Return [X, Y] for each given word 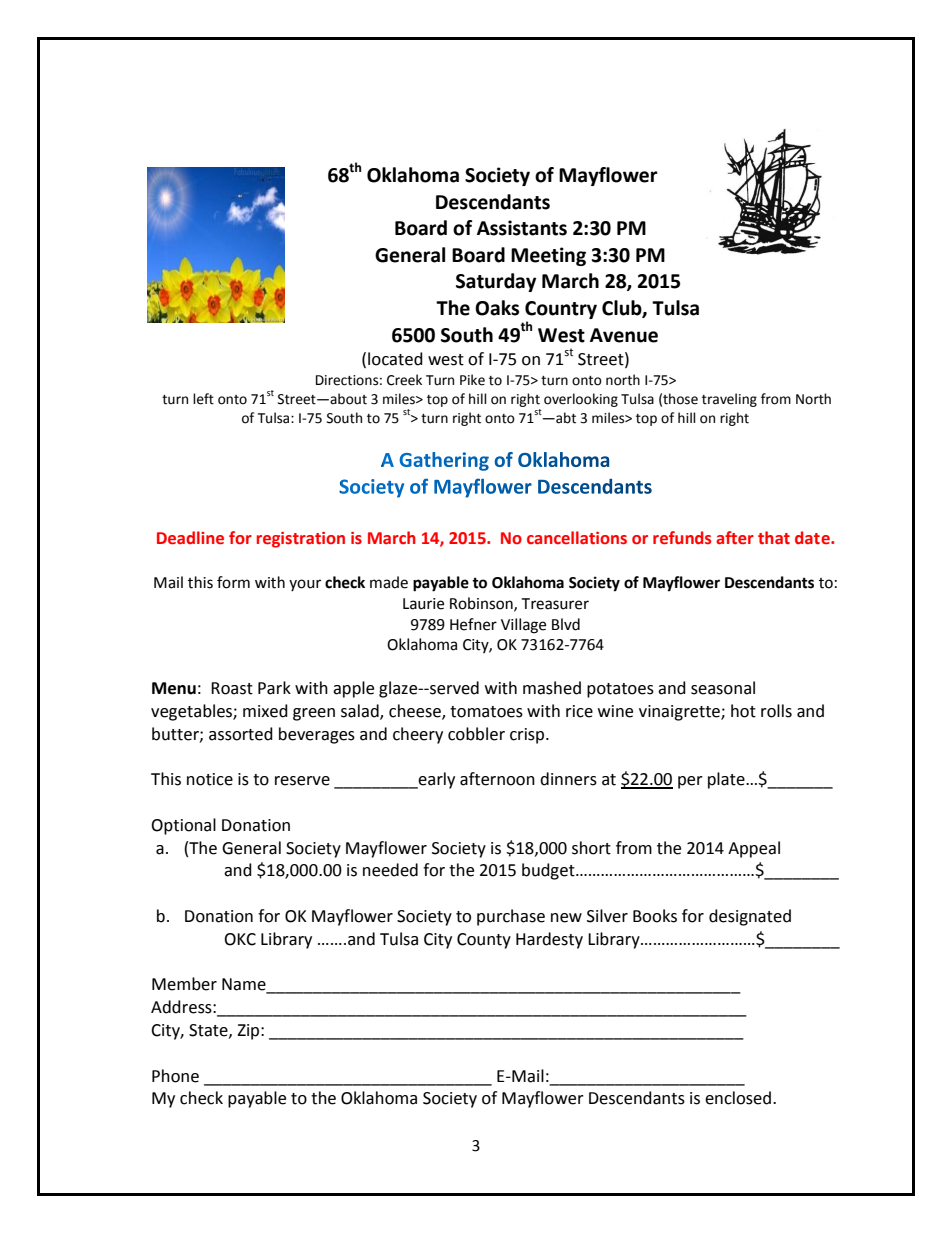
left [203, 399]
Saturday [496, 282]
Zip [249, 1032]
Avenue [624, 335]
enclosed [739, 1098]
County [484, 941]
